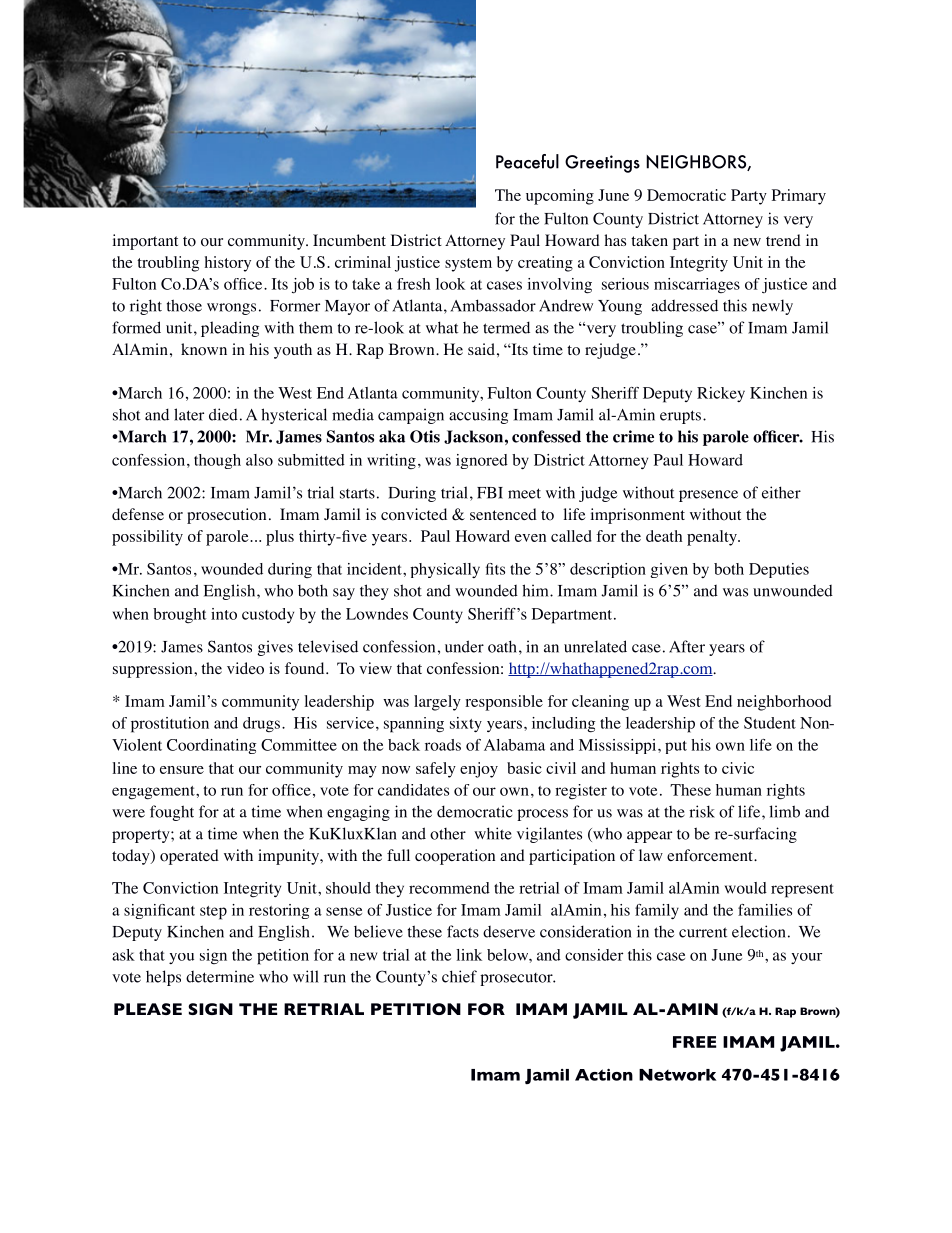  I want to click on ensure, so click(182, 770).
